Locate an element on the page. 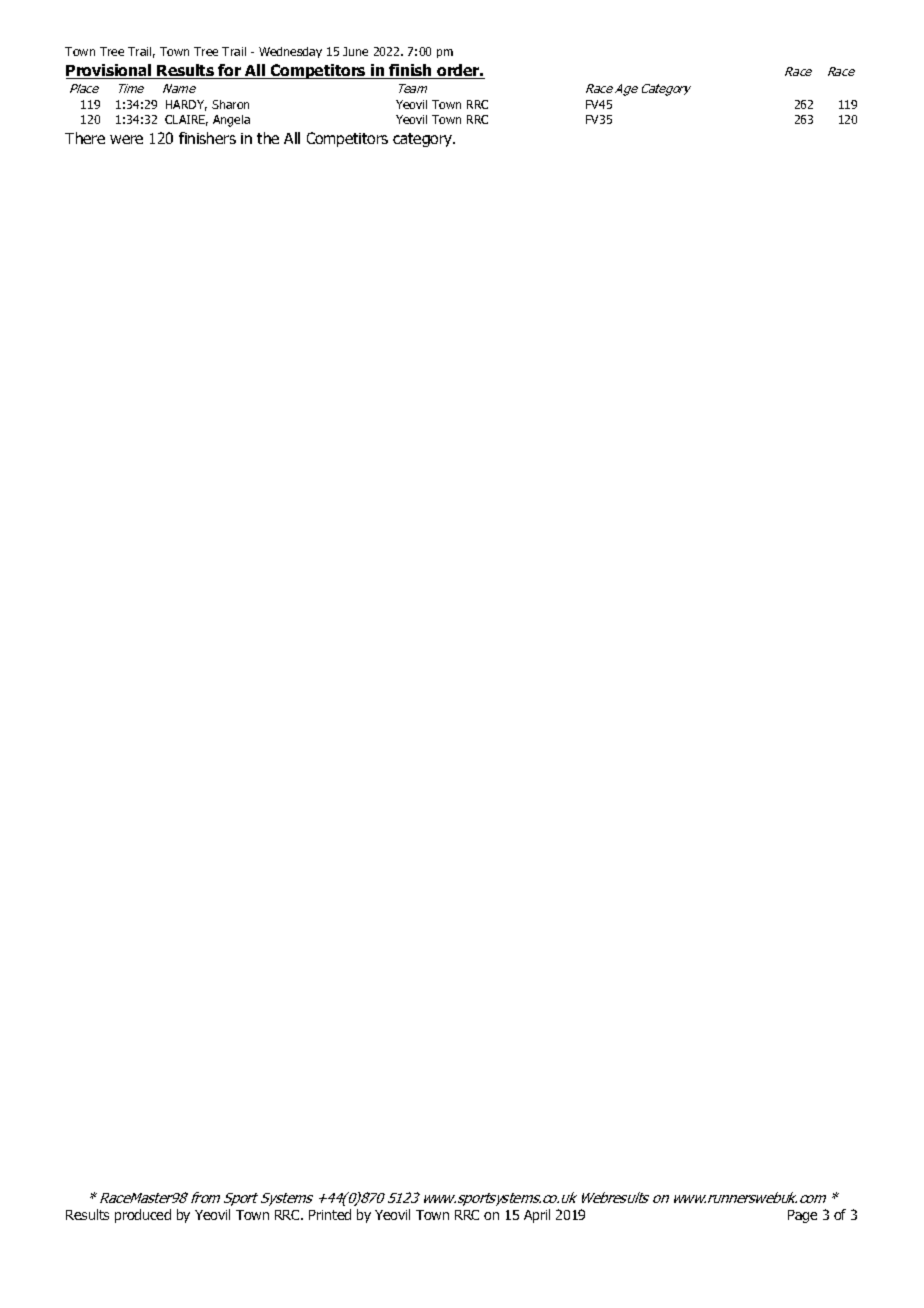 This page has height=1308, width=924. Sharon is located at coordinates (230, 104).
